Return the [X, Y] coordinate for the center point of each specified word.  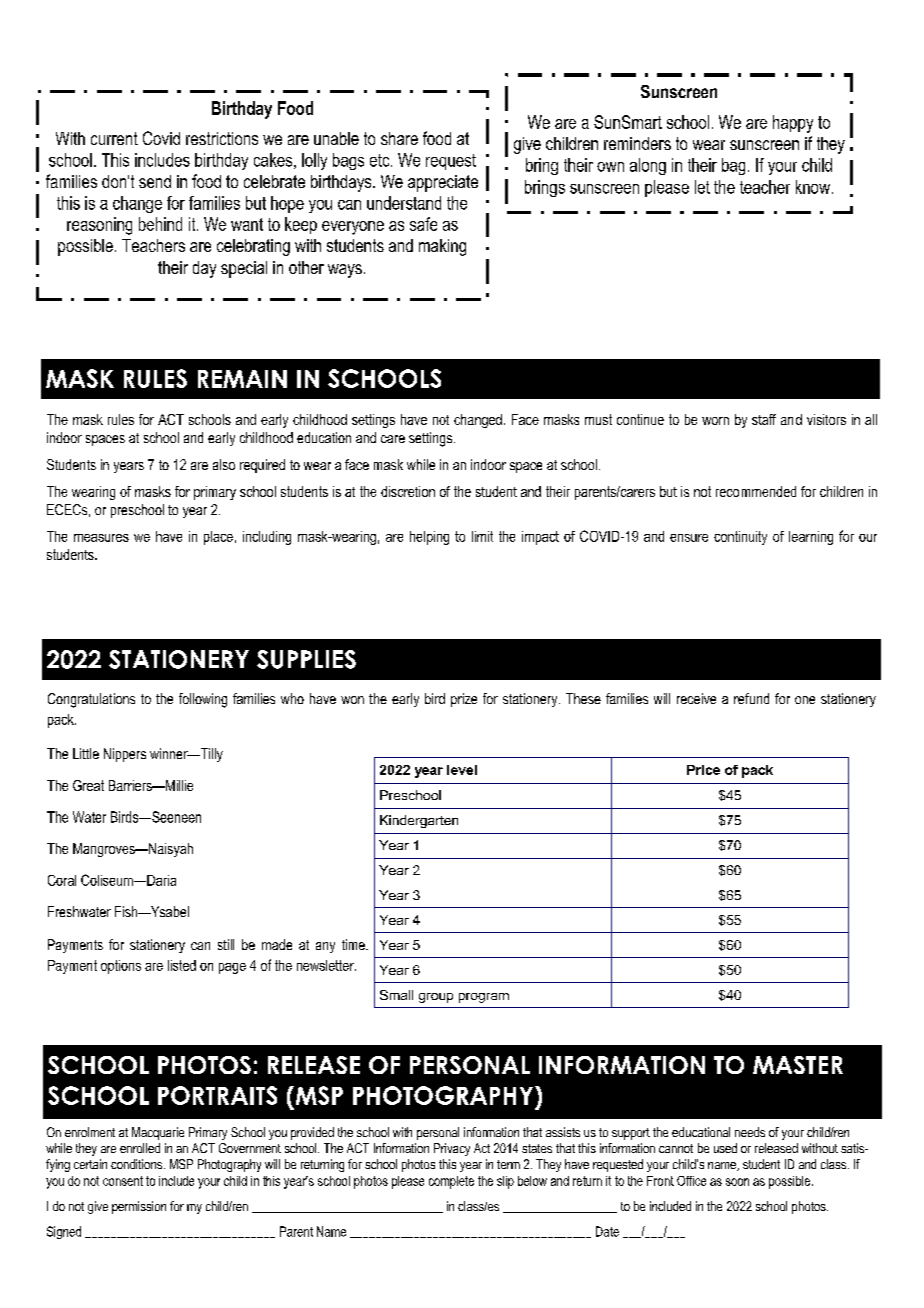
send [155, 181]
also [224, 464]
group [436, 998]
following [203, 700]
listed [182, 965]
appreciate [443, 183]
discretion [408, 491]
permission [139, 1207]
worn [715, 421]
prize [464, 700]
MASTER [798, 1065]
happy [793, 124]
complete [451, 1182]
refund [751, 698]
